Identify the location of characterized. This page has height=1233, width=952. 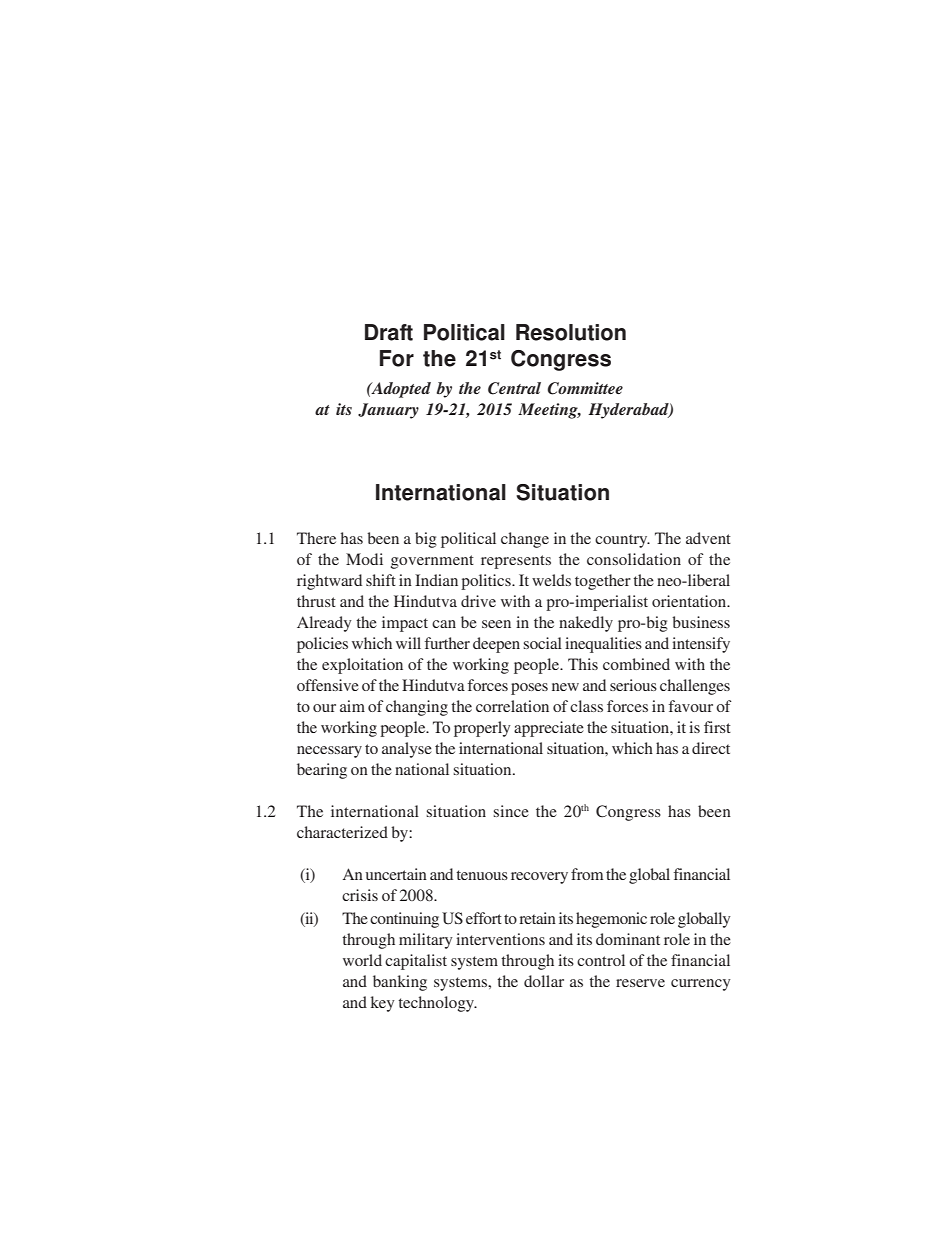
(342, 832).
